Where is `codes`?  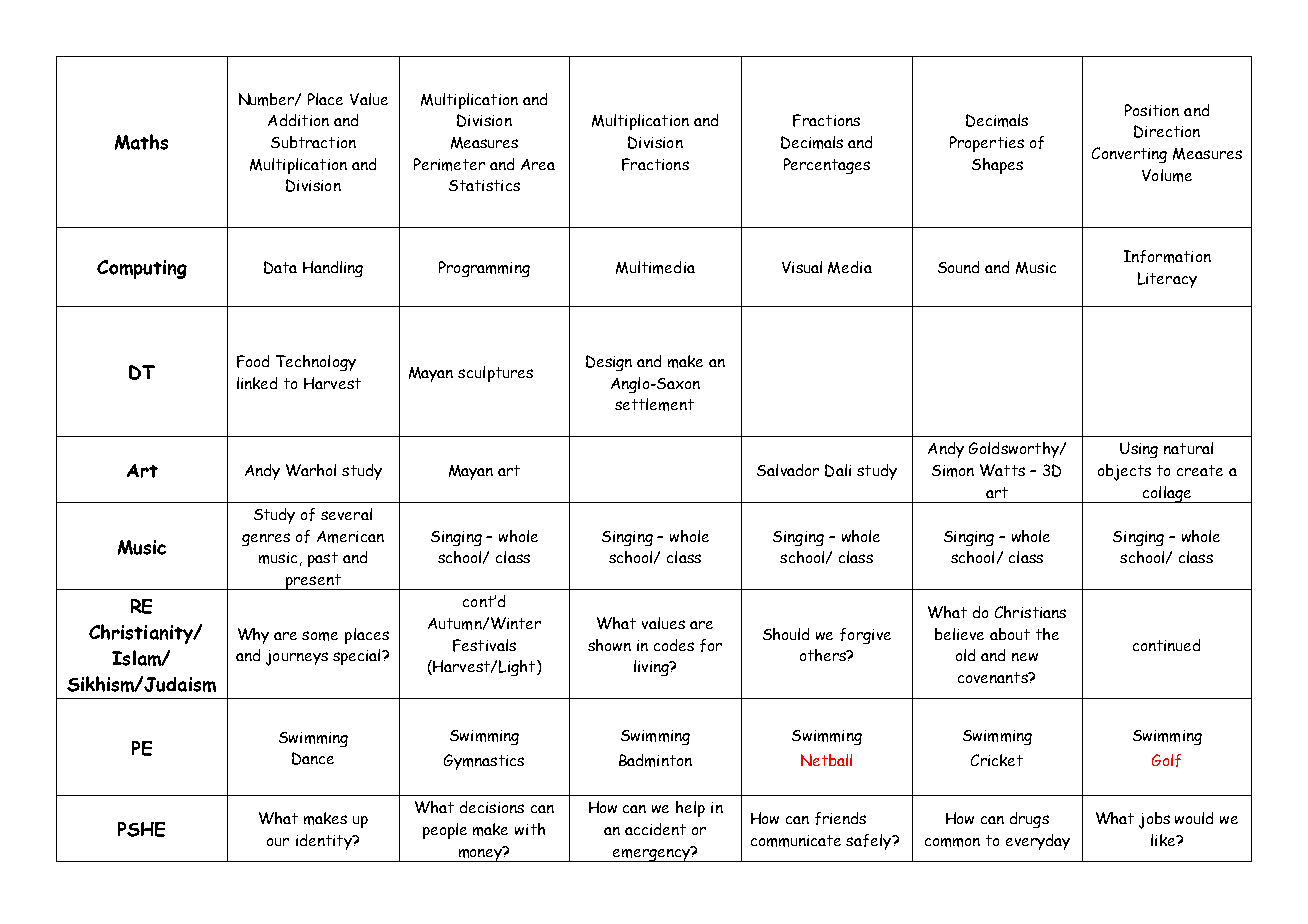
codes is located at coordinates (674, 645).
